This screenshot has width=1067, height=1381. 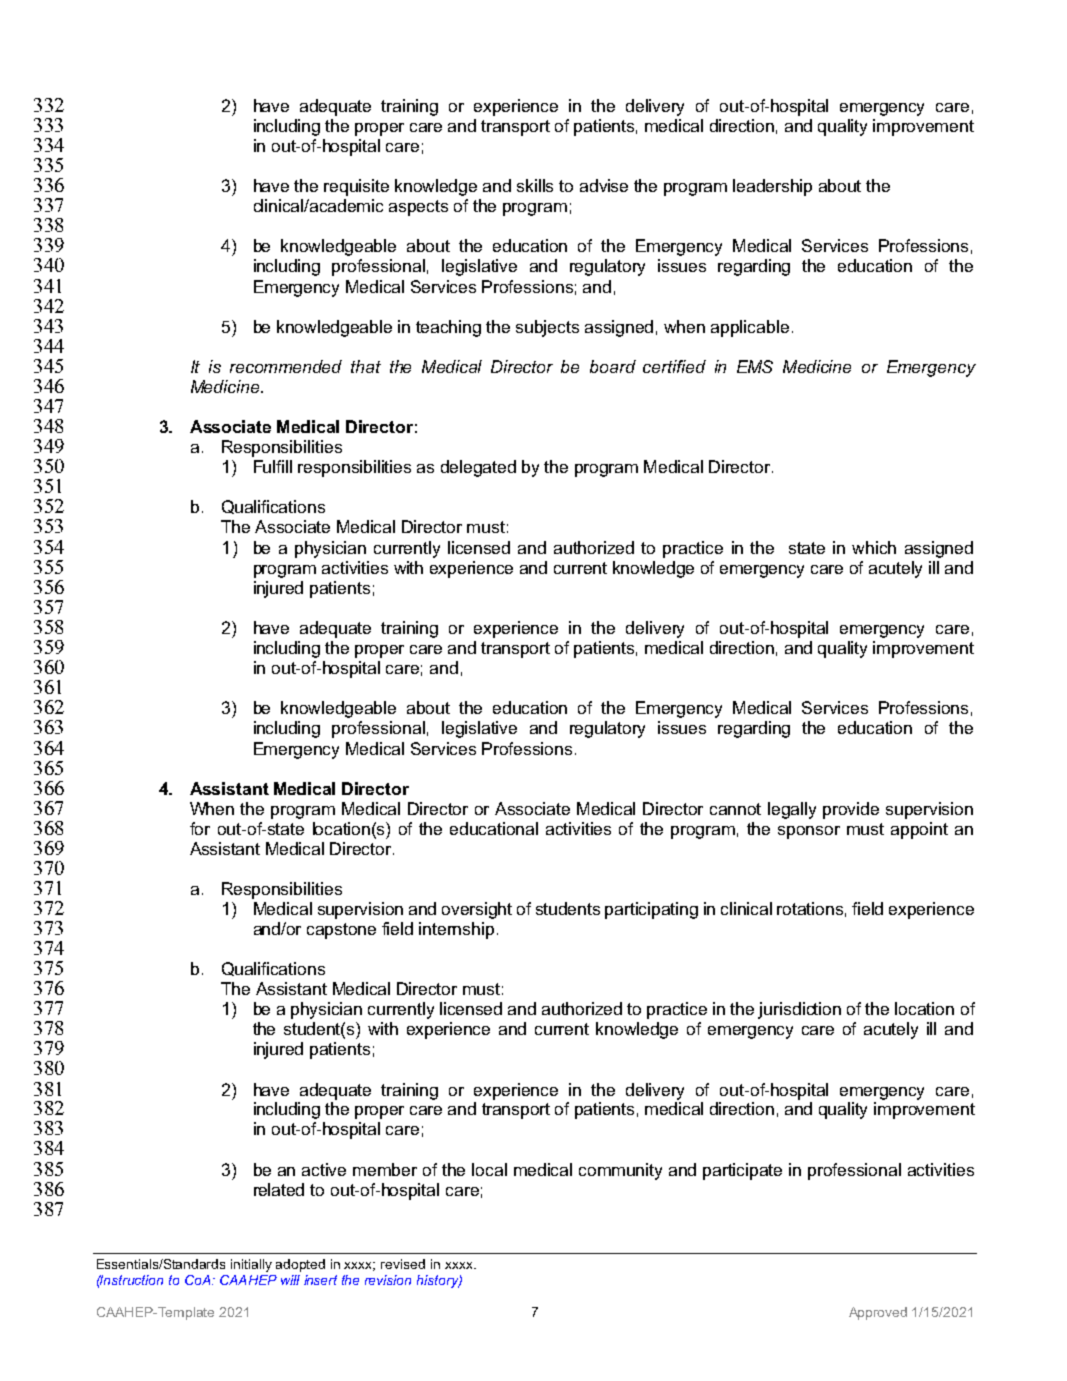 What do you see at coordinates (477, 910) in the screenshot?
I see `oversight` at bounding box center [477, 910].
